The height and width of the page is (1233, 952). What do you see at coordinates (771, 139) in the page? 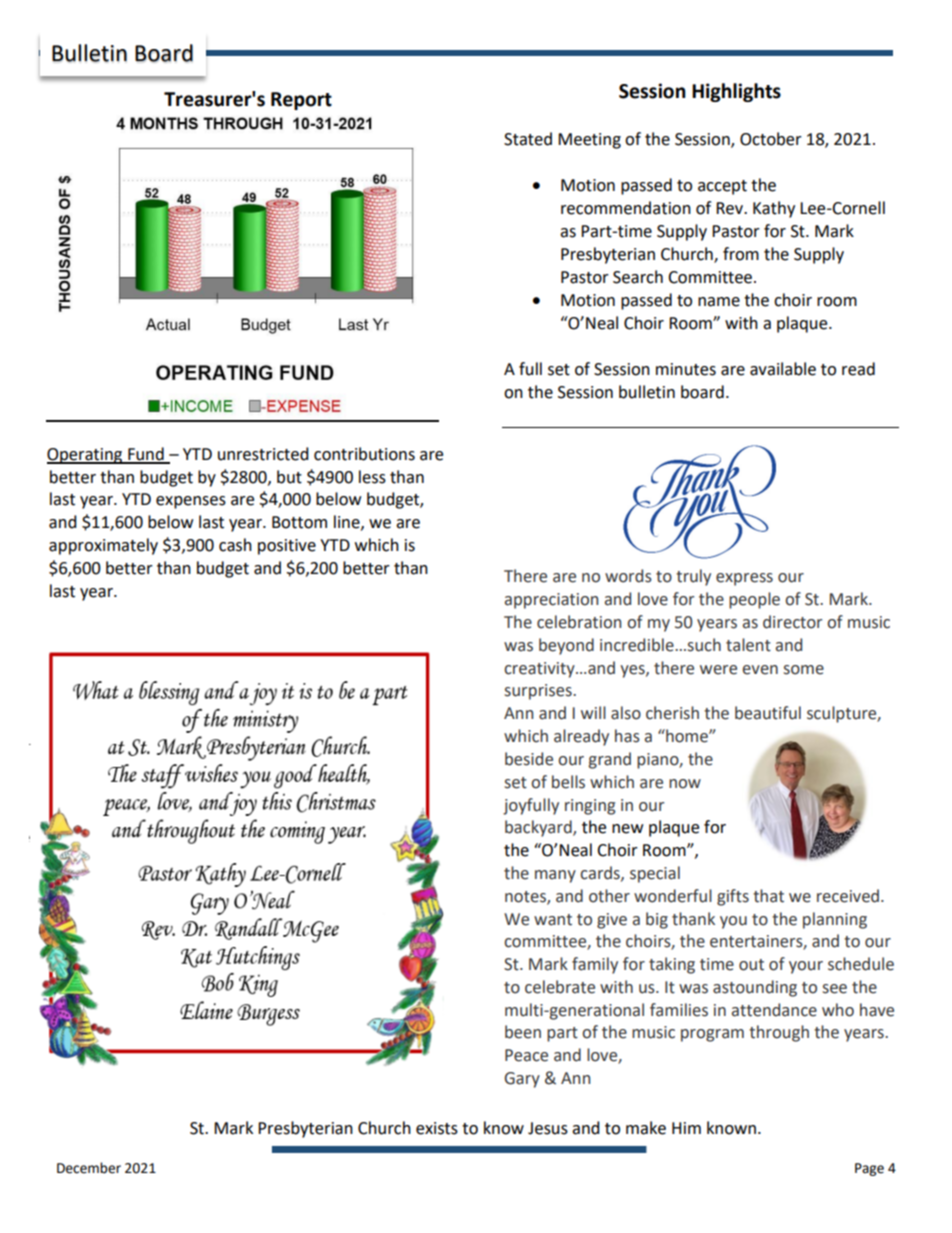
I see `October` at bounding box center [771, 139].
